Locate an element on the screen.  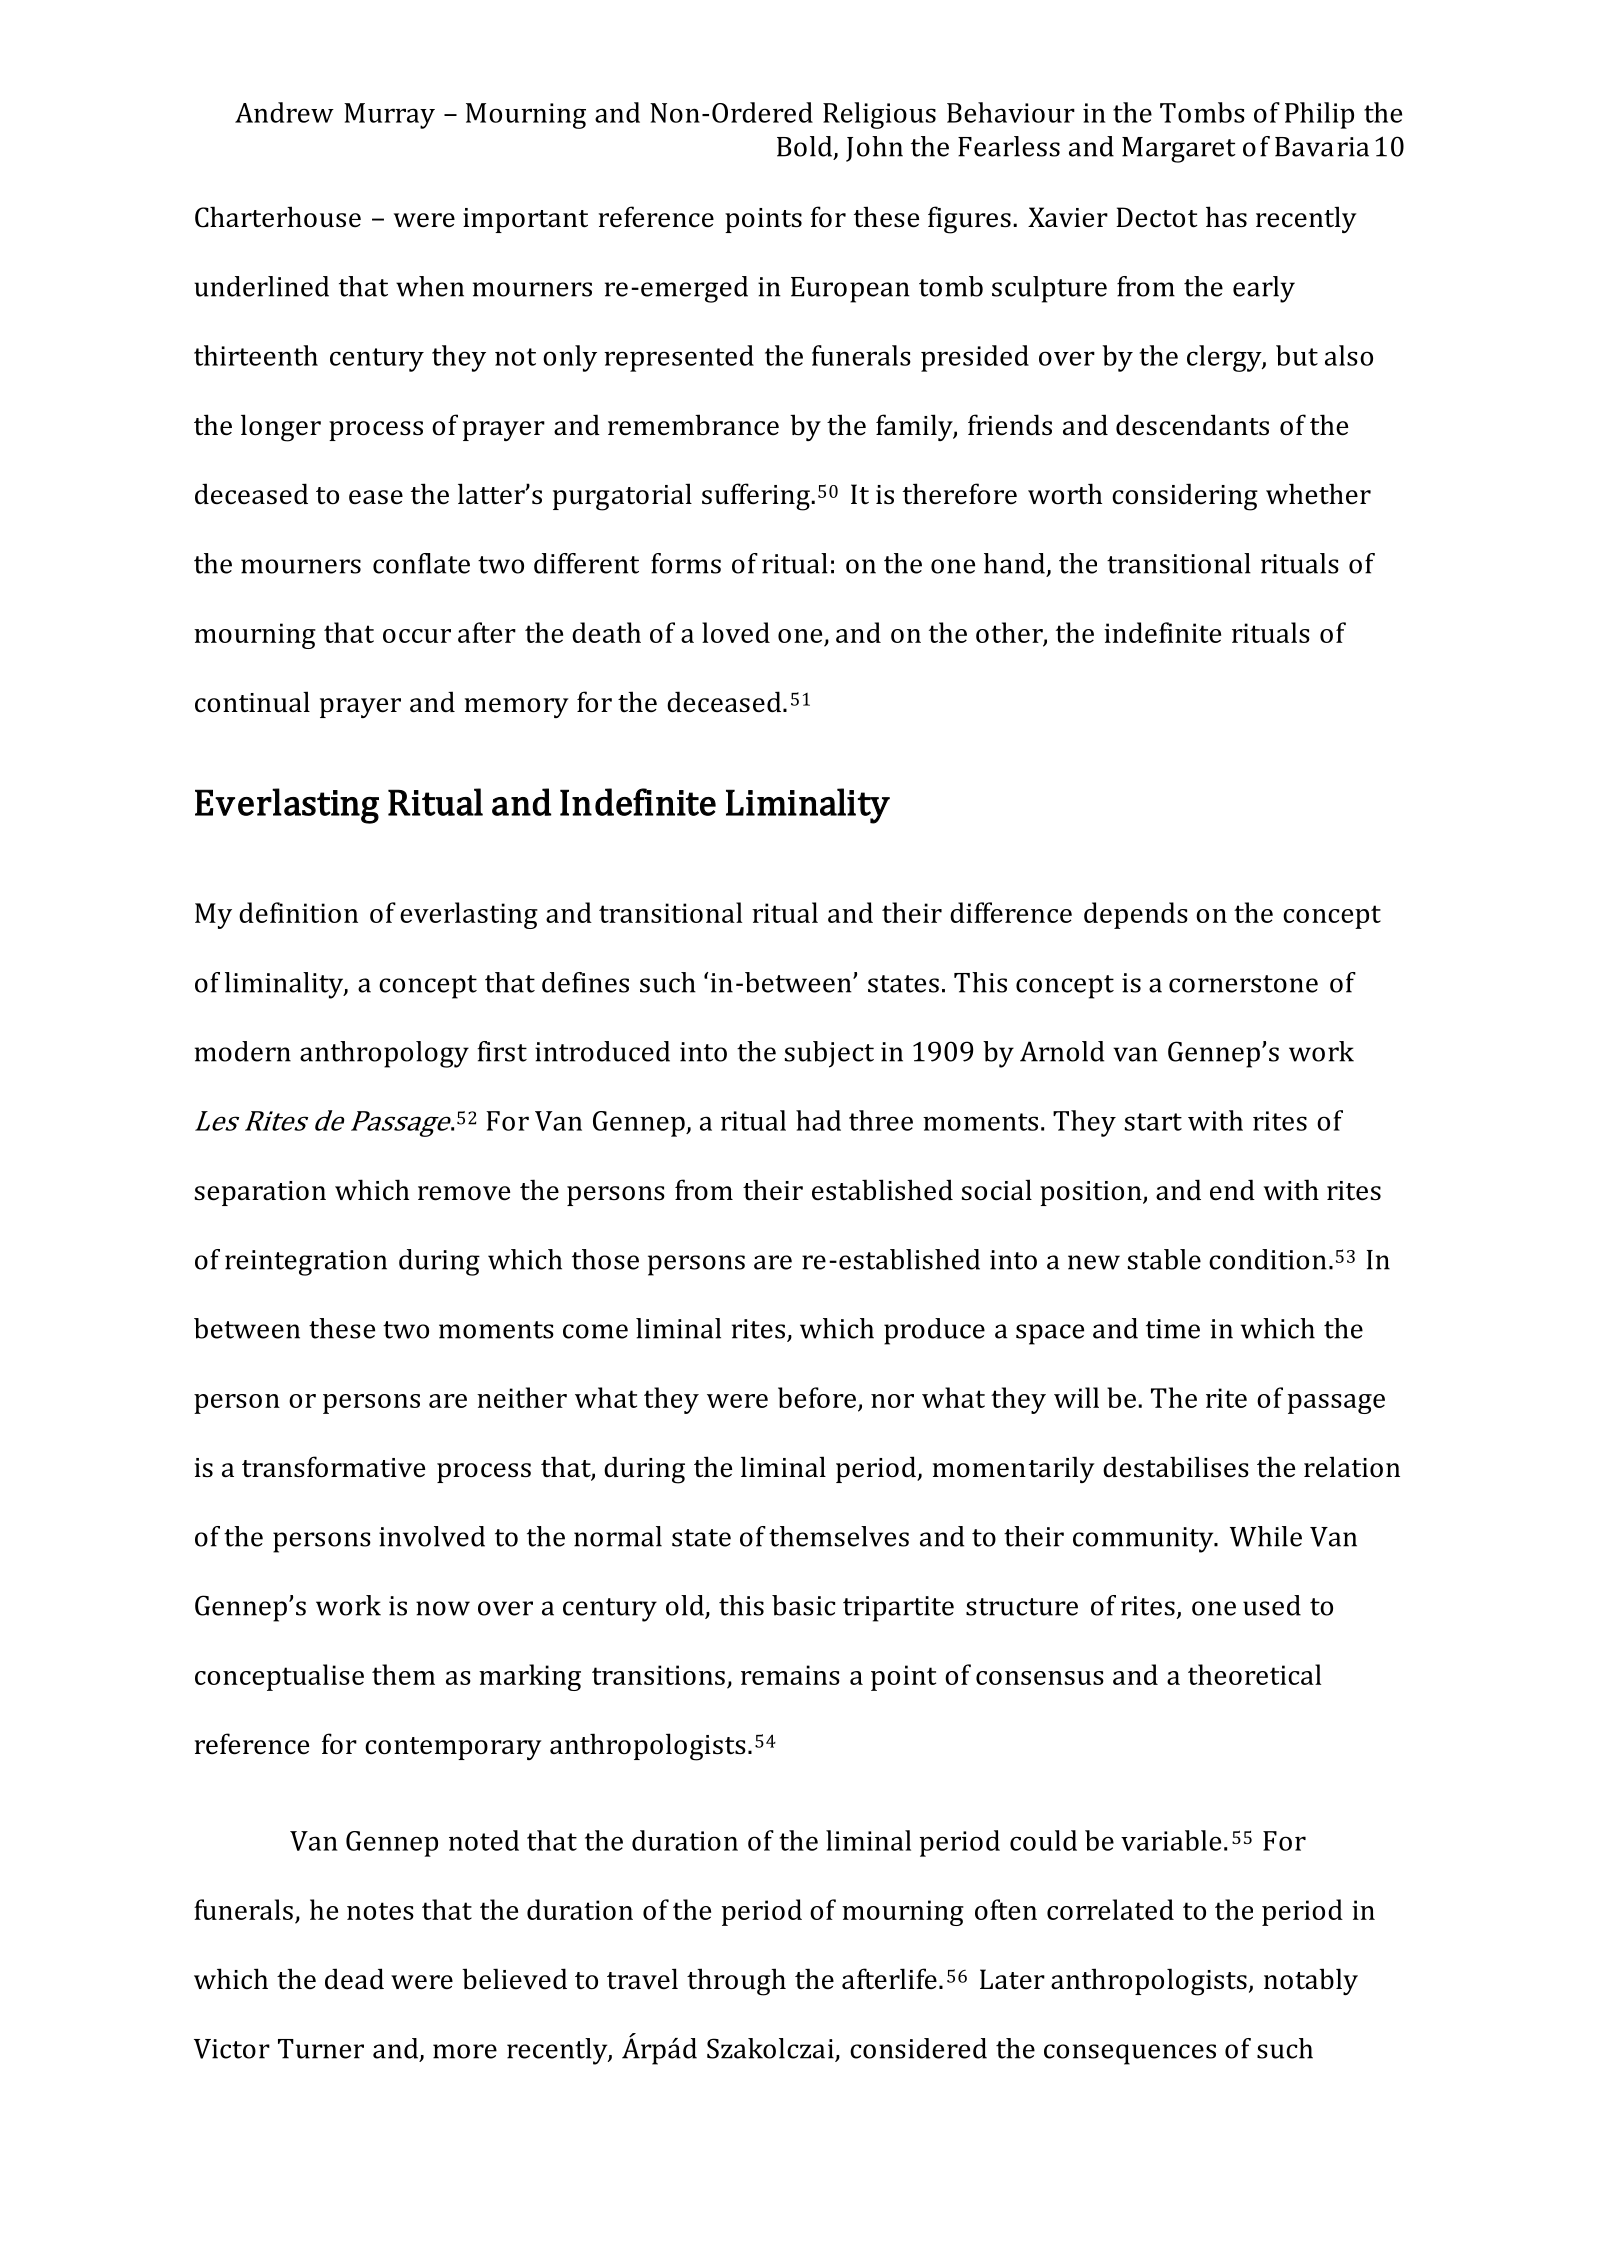
start is located at coordinates (1153, 1122).
